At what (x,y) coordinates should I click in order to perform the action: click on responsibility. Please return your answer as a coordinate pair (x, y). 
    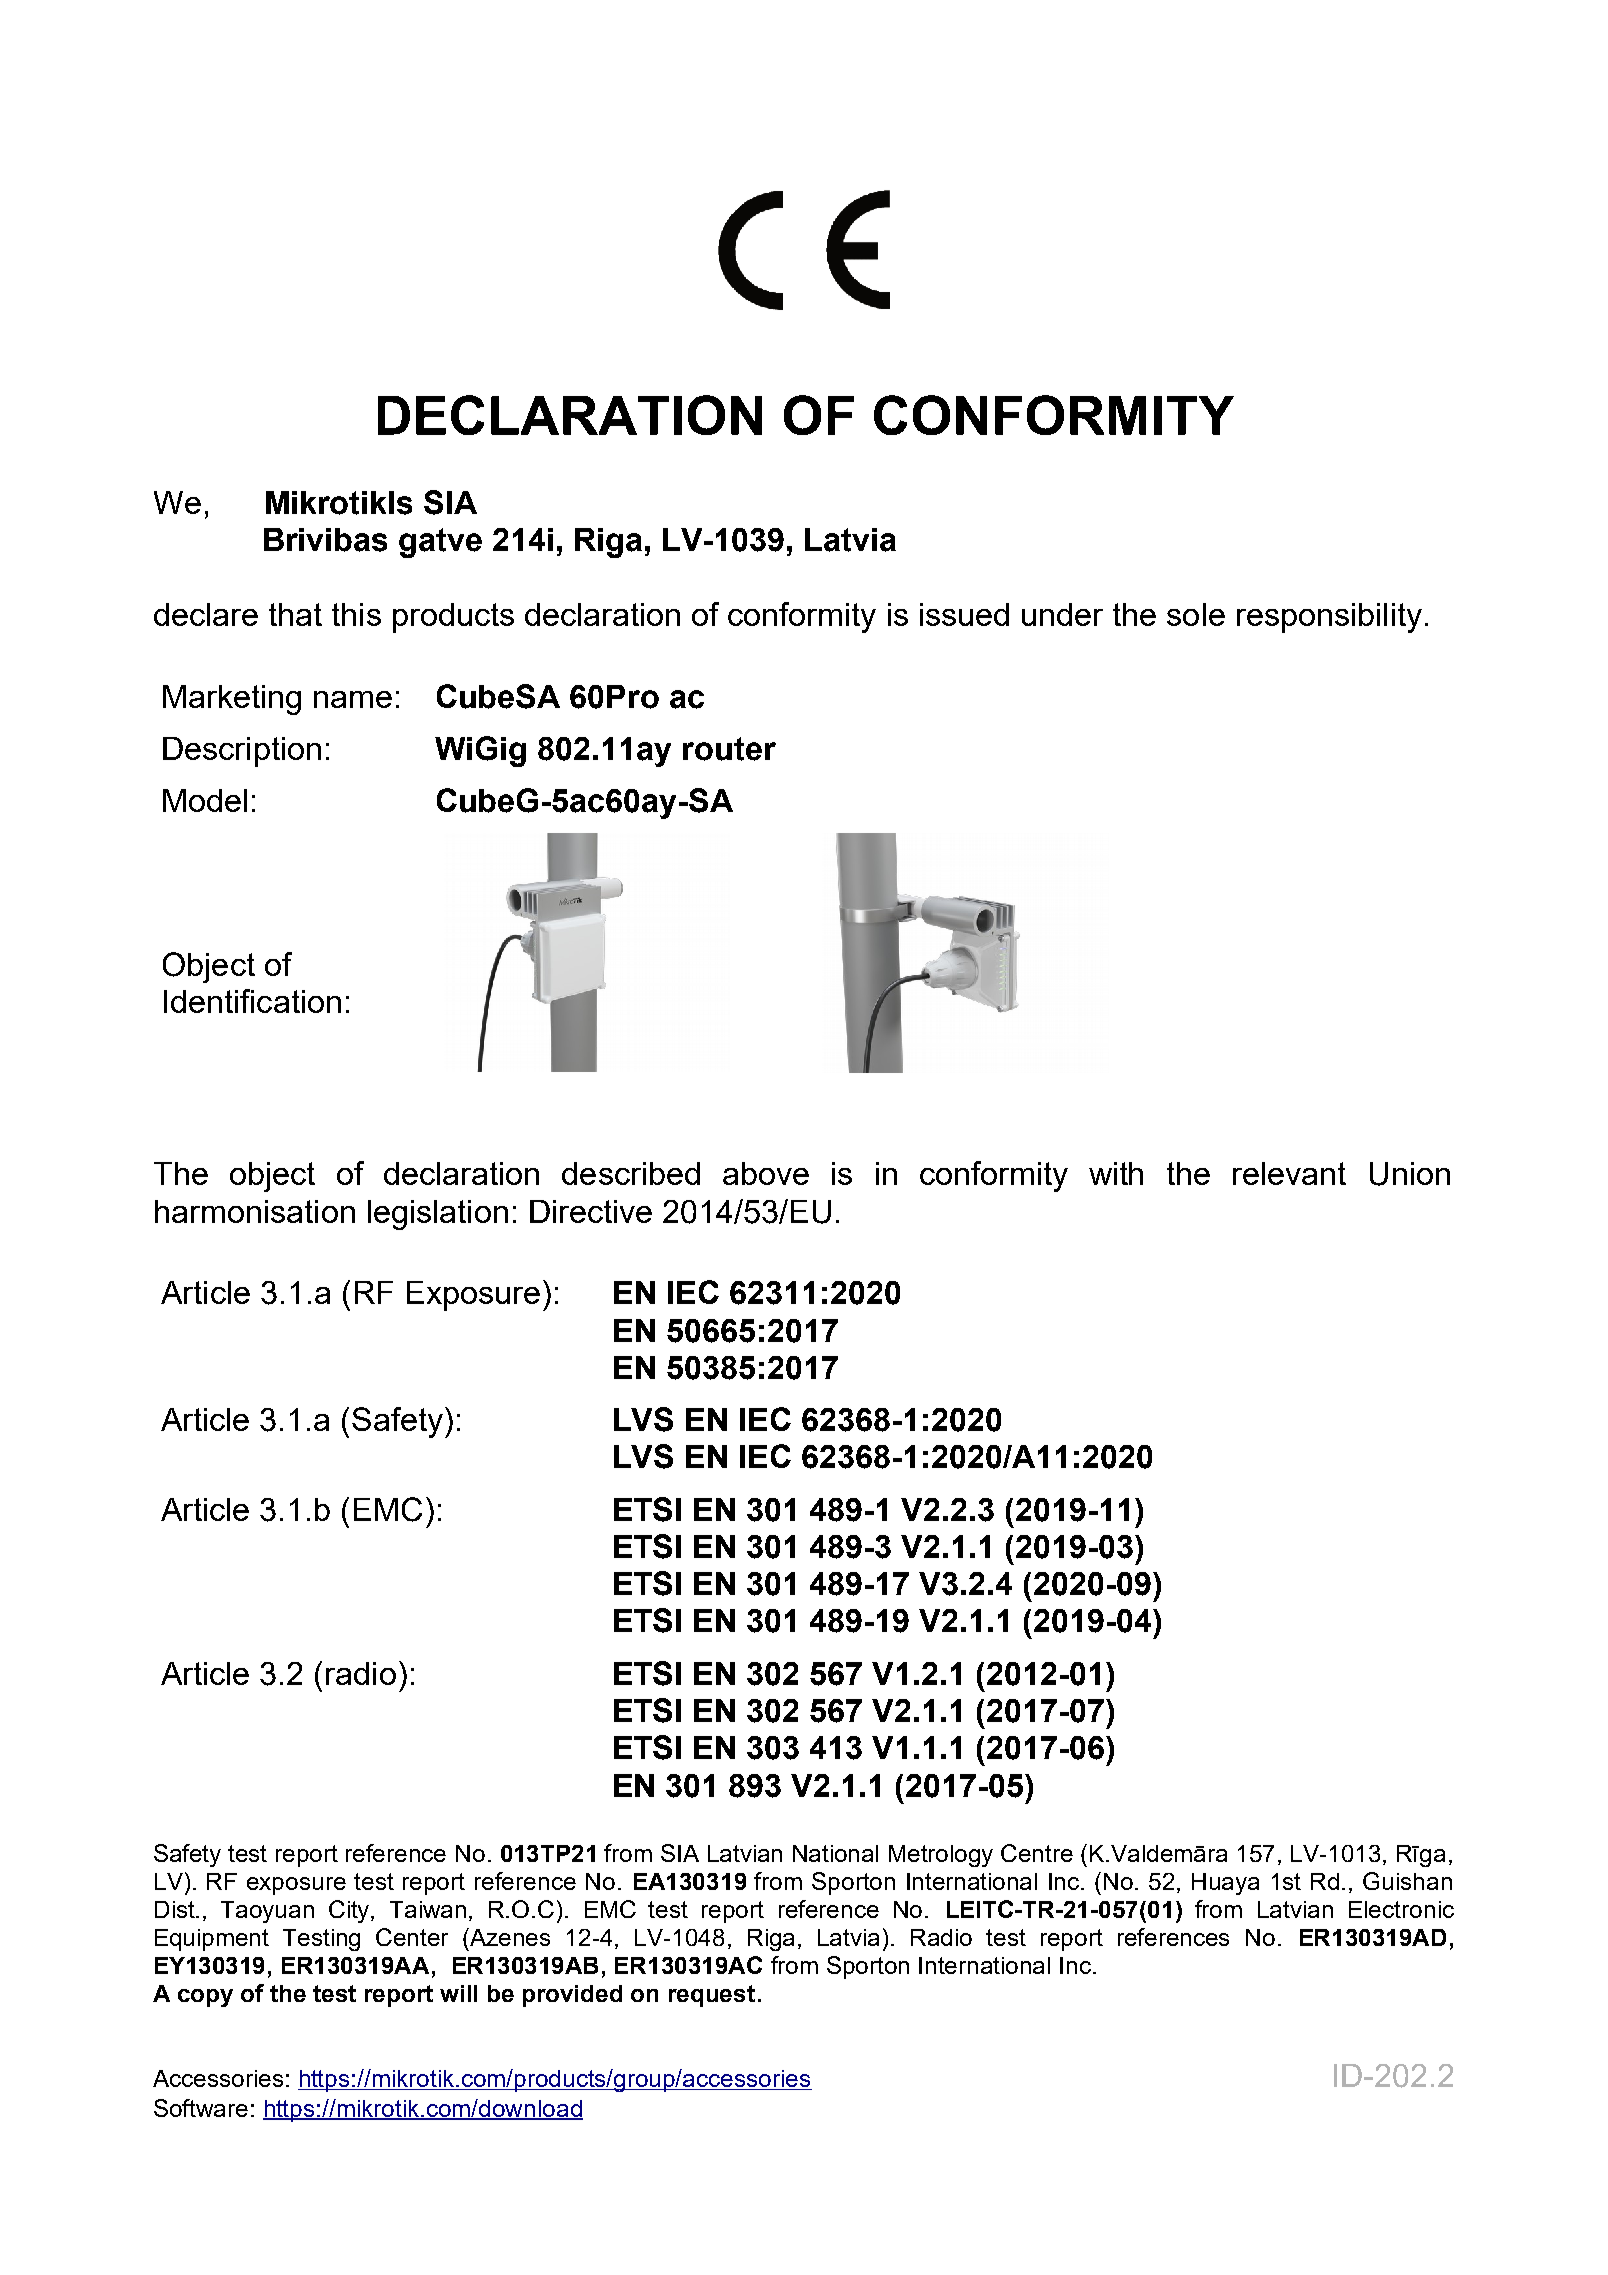
    Looking at the image, I should click on (1329, 618).
